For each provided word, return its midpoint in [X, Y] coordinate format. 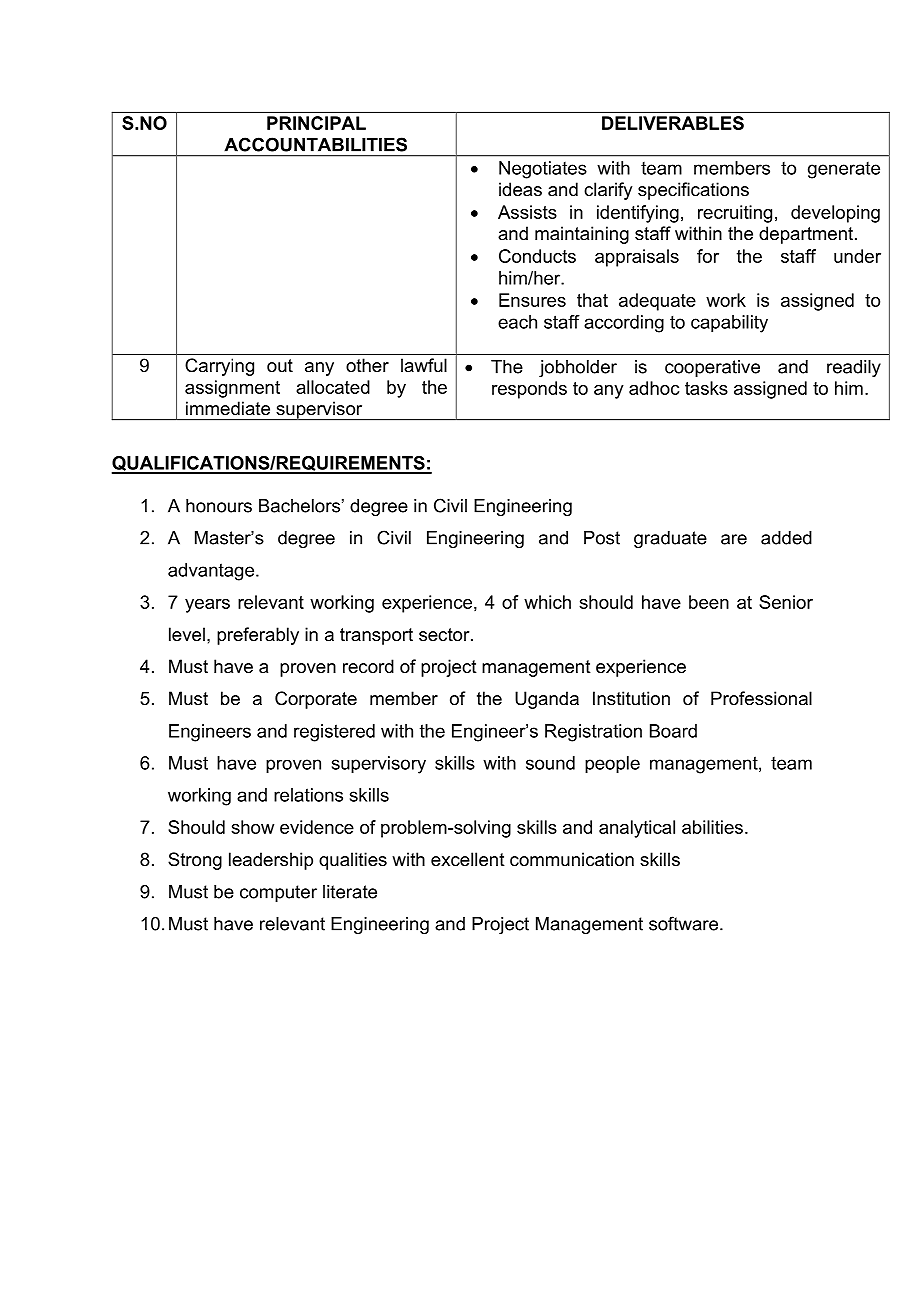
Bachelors [299, 506]
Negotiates [543, 170]
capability [729, 324]
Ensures [532, 300]
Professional [761, 698]
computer [278, 893]
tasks [706, 388]
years [207, 606]
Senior [786, 602]
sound [550, 763]
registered [334, 733]
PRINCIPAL [316, 123]
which [547, 602]
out [280, 365]
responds [529, 390]
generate [844, 170]
